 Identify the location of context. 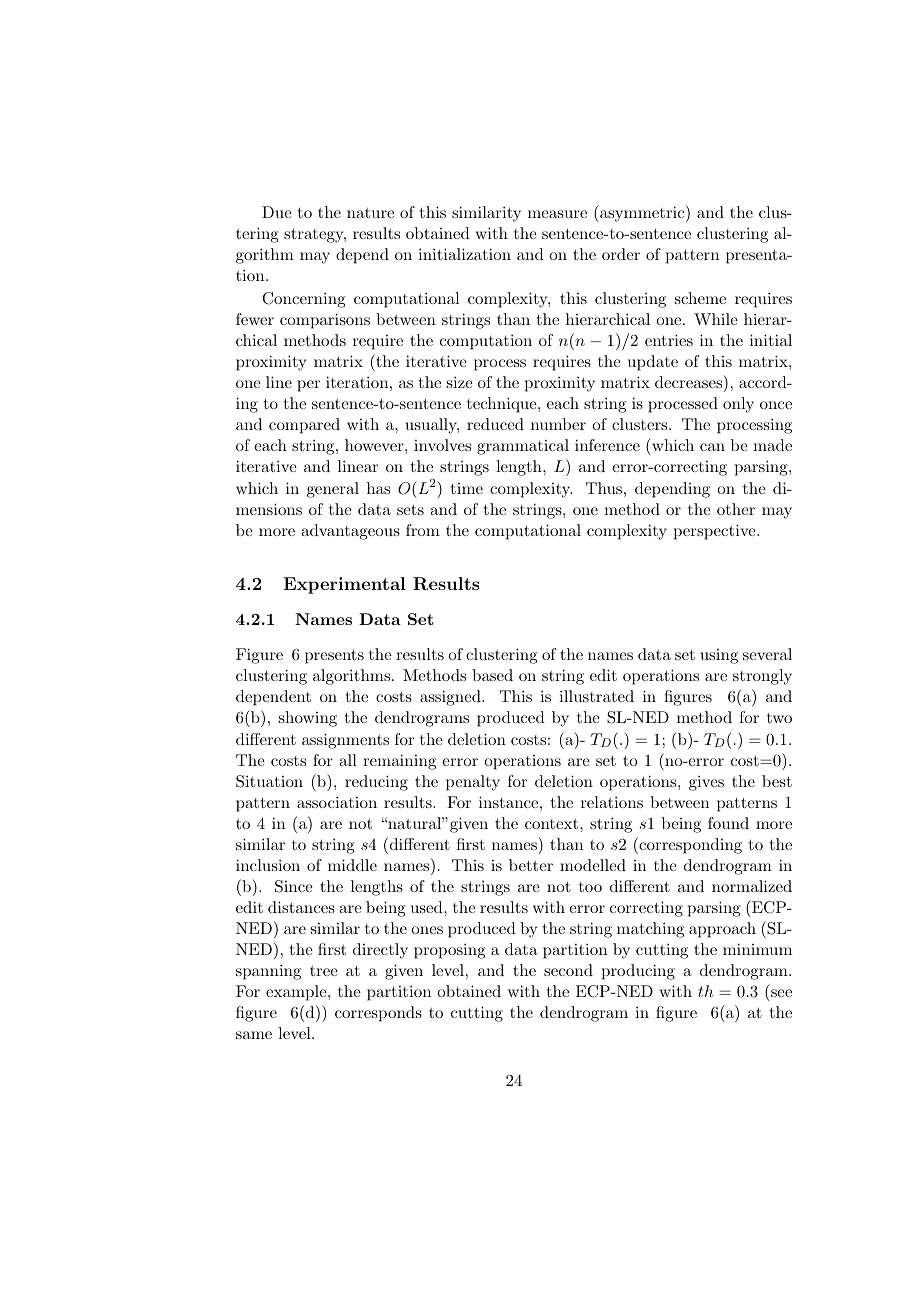
(553, 824).
